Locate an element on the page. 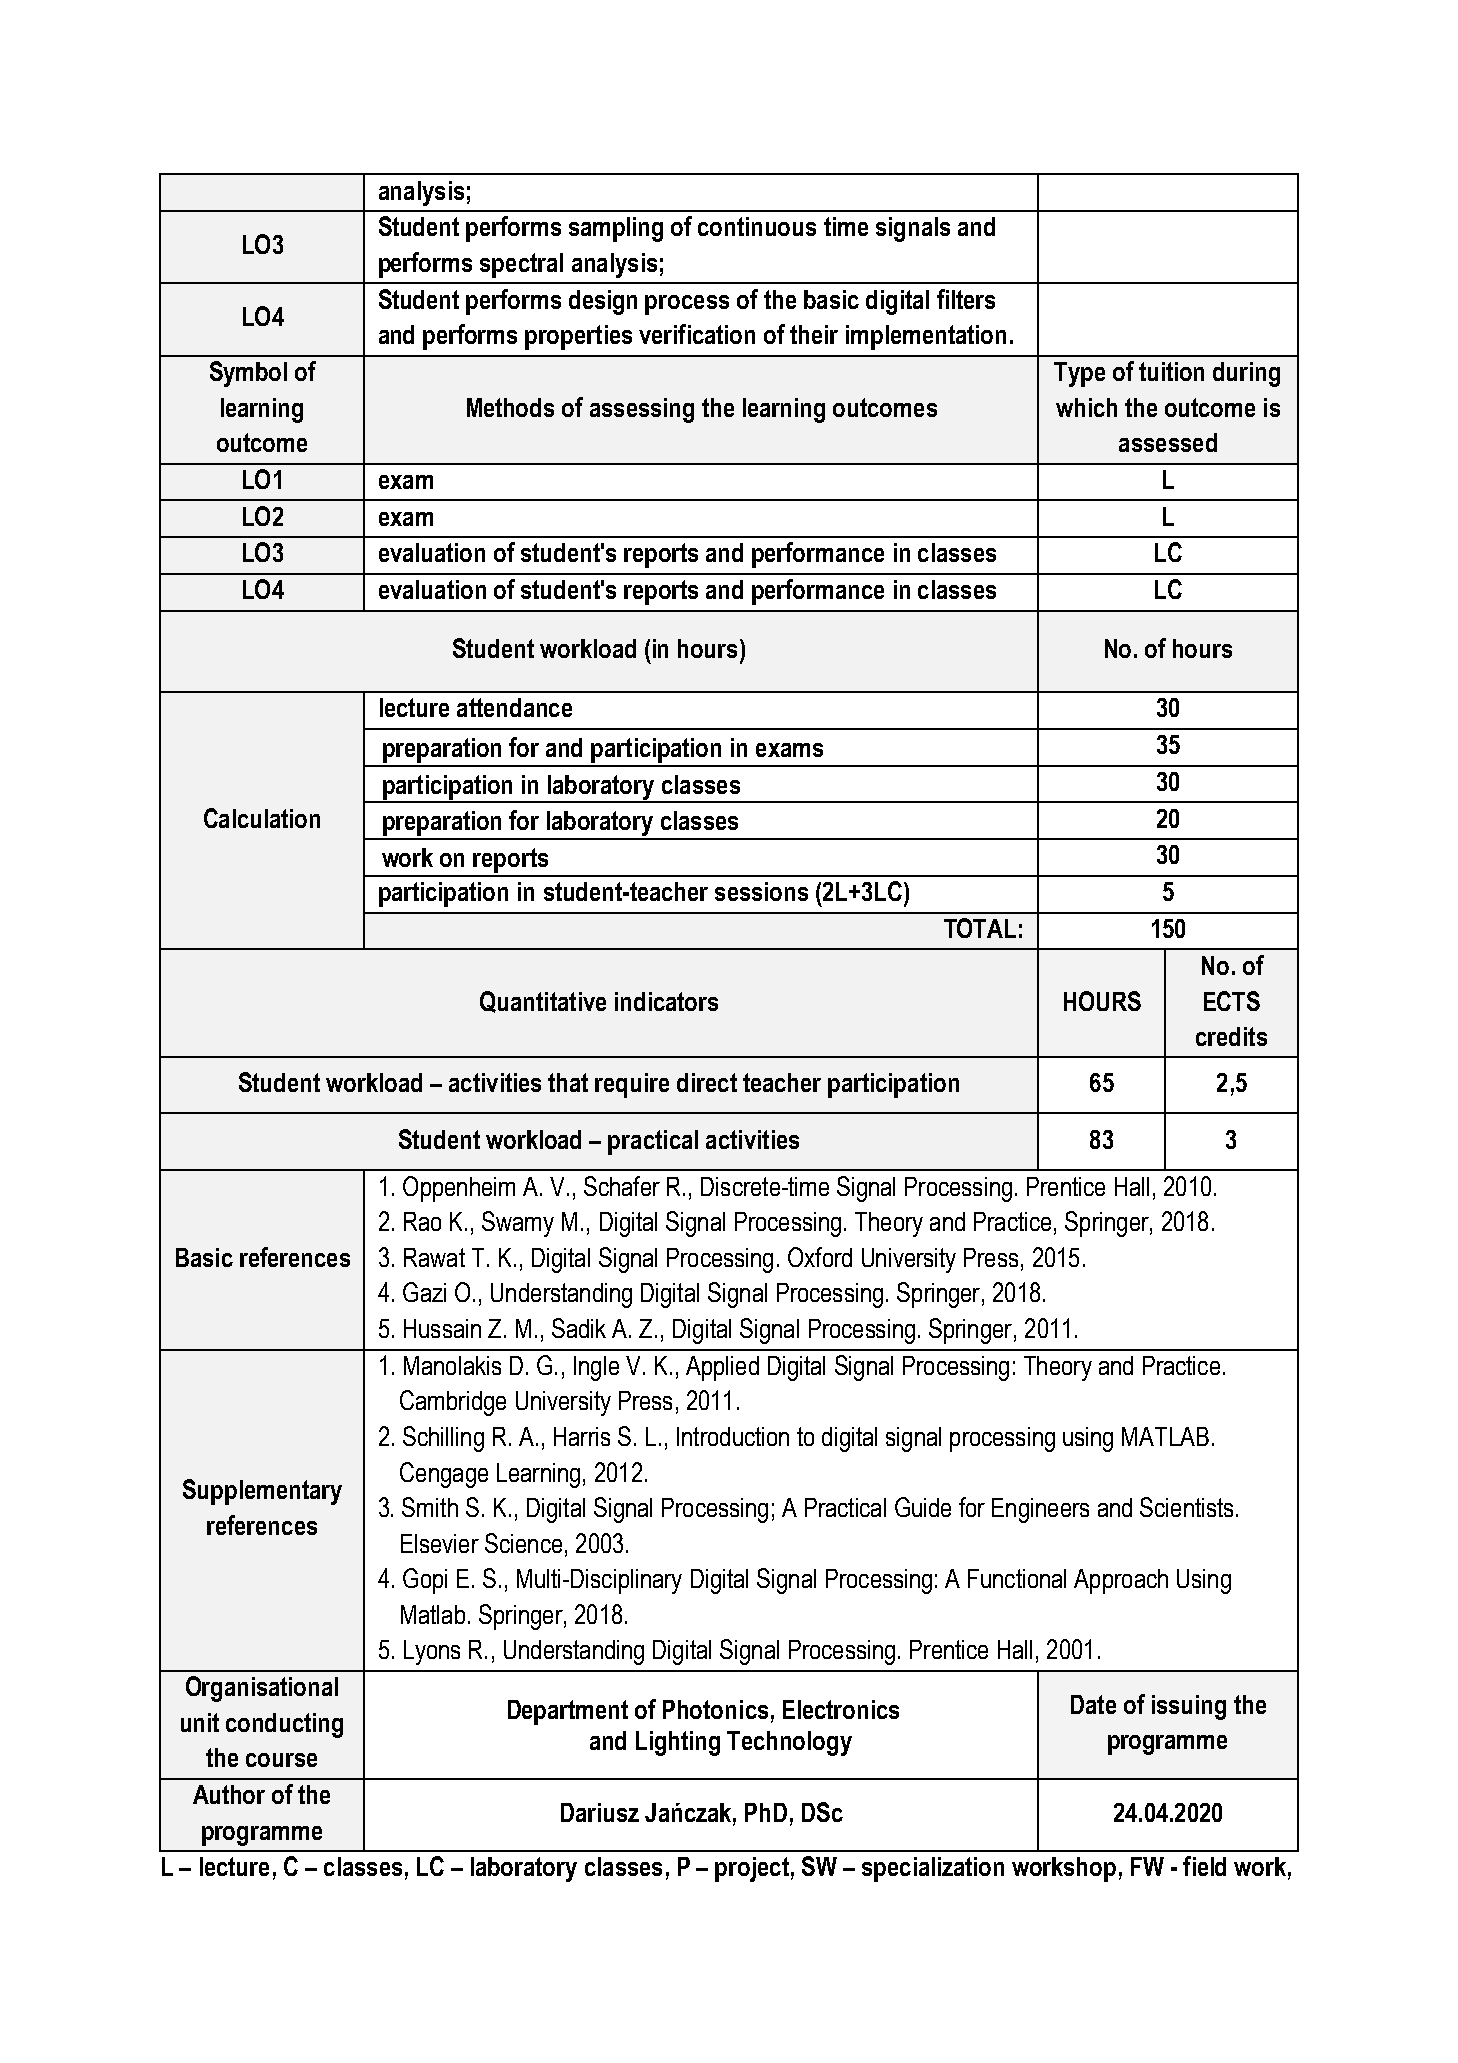 The width and height of the page is (1458, 2063). tuition is located at coordinates (1171, 371).
